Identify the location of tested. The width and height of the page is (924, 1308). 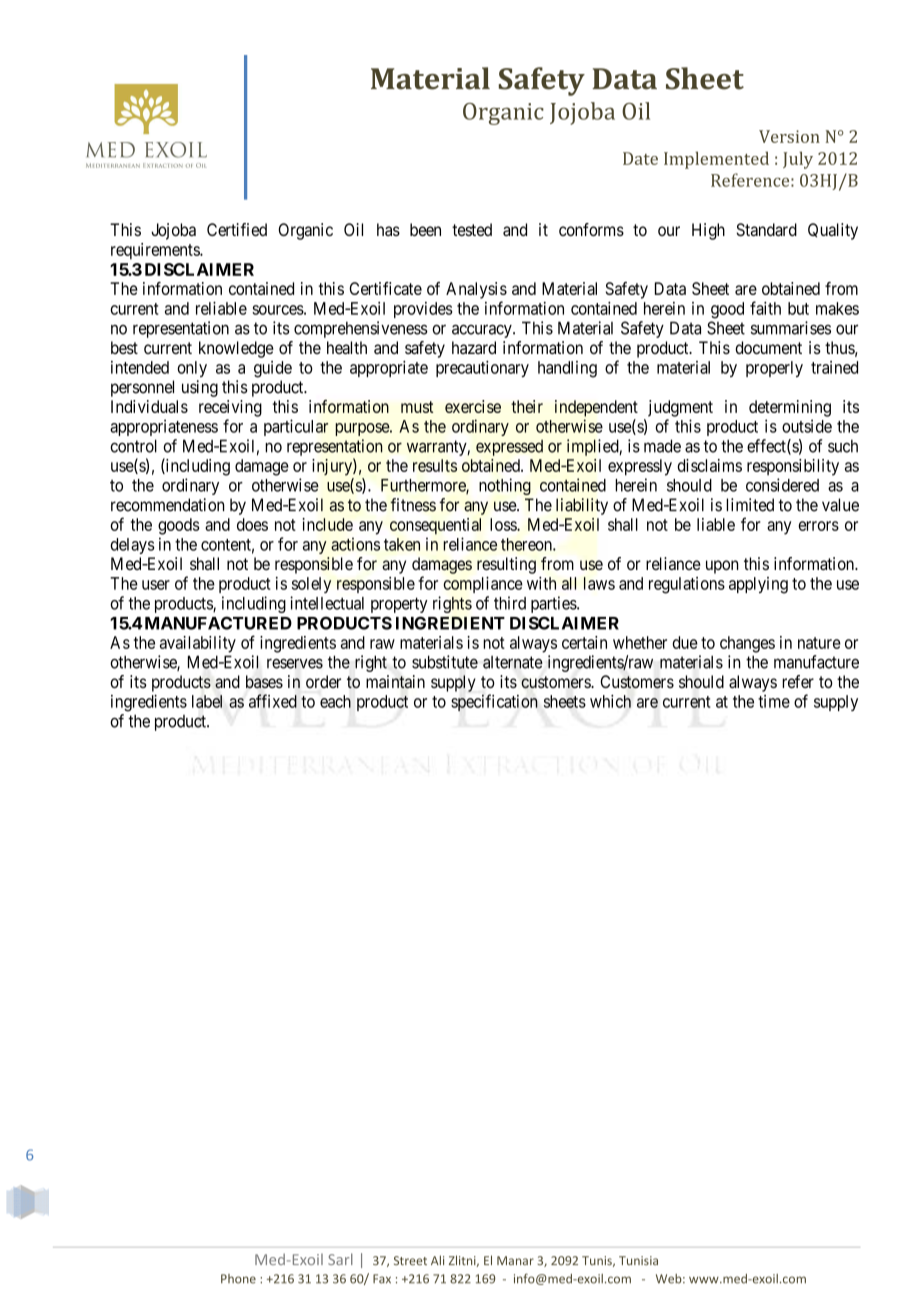
(472, 229).
